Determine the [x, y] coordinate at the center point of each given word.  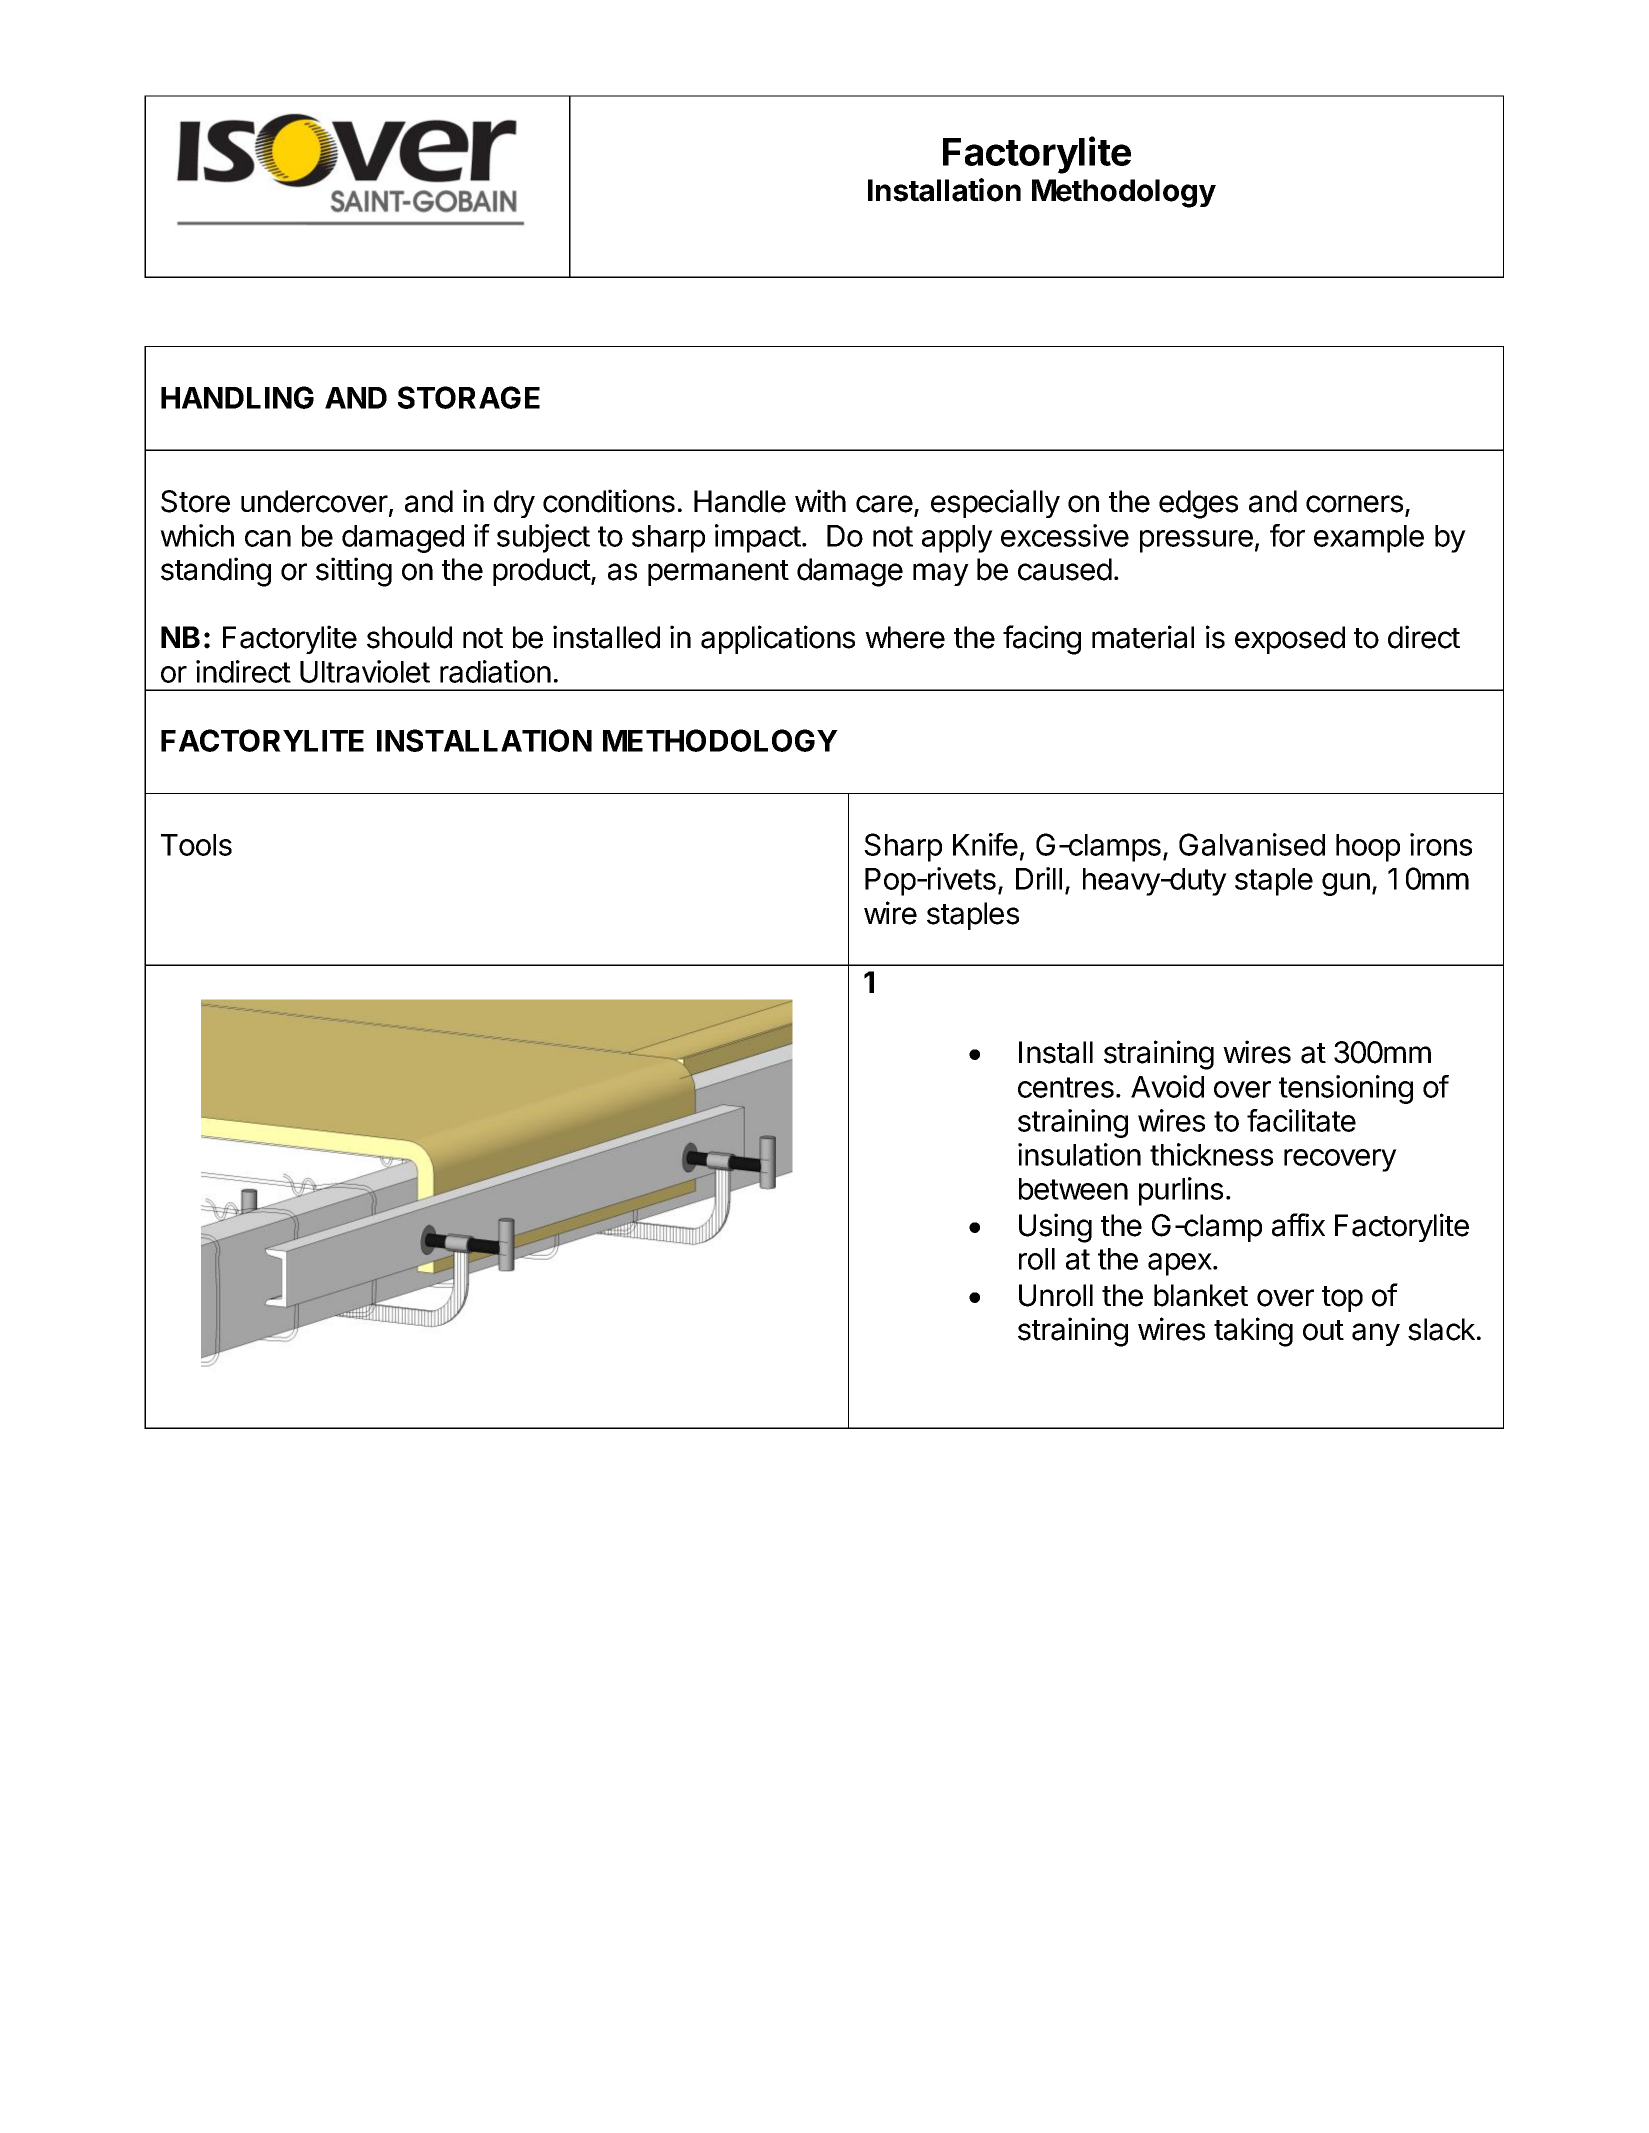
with [820, 500]
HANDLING [237, 397]
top [1342, 1299]
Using [1055, 1228]
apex [1181, 1264]
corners [1354, 504]
